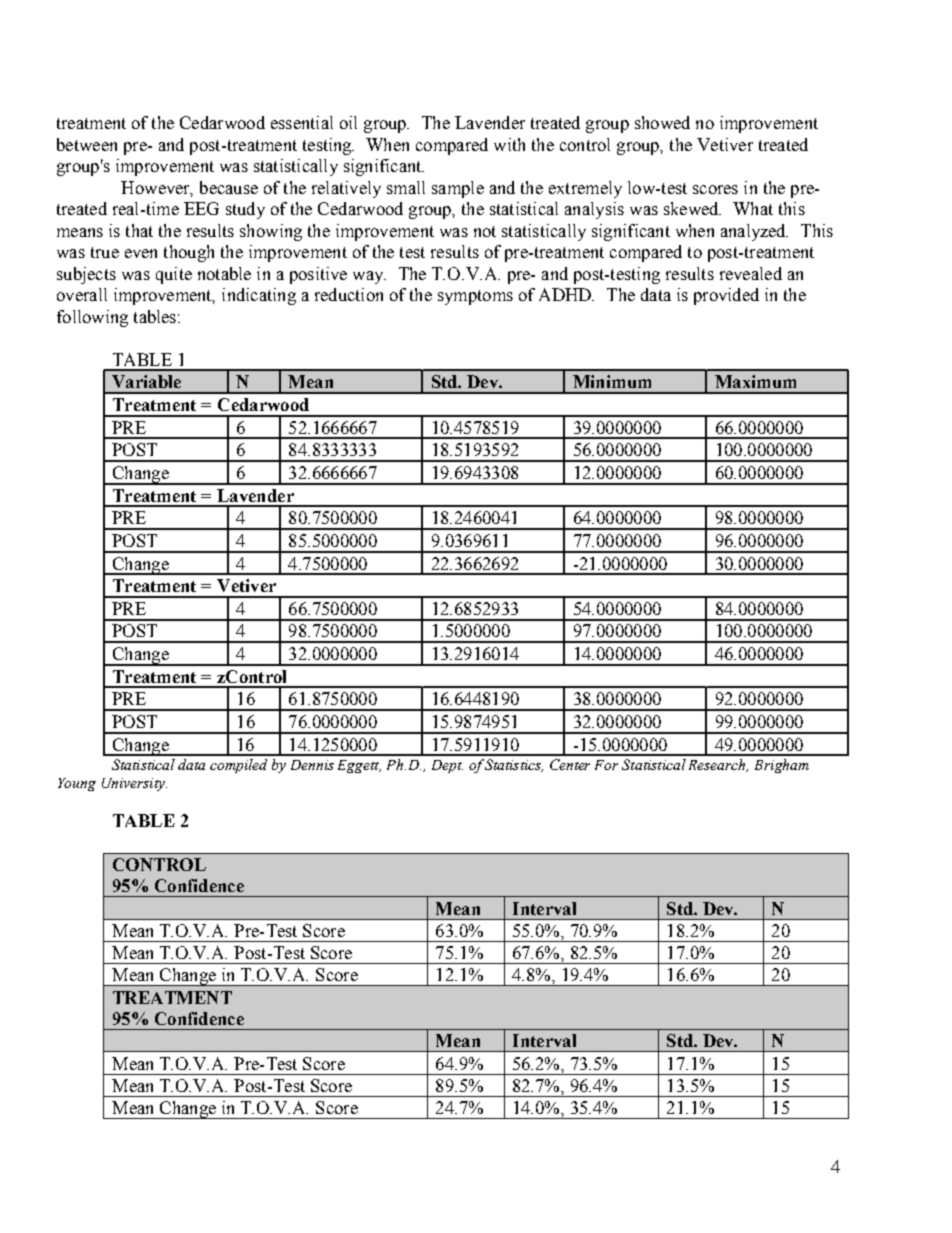 Image resolution: width=952 pixels, height=1233 pixels. I want to click on showed, so click(662, 122).
